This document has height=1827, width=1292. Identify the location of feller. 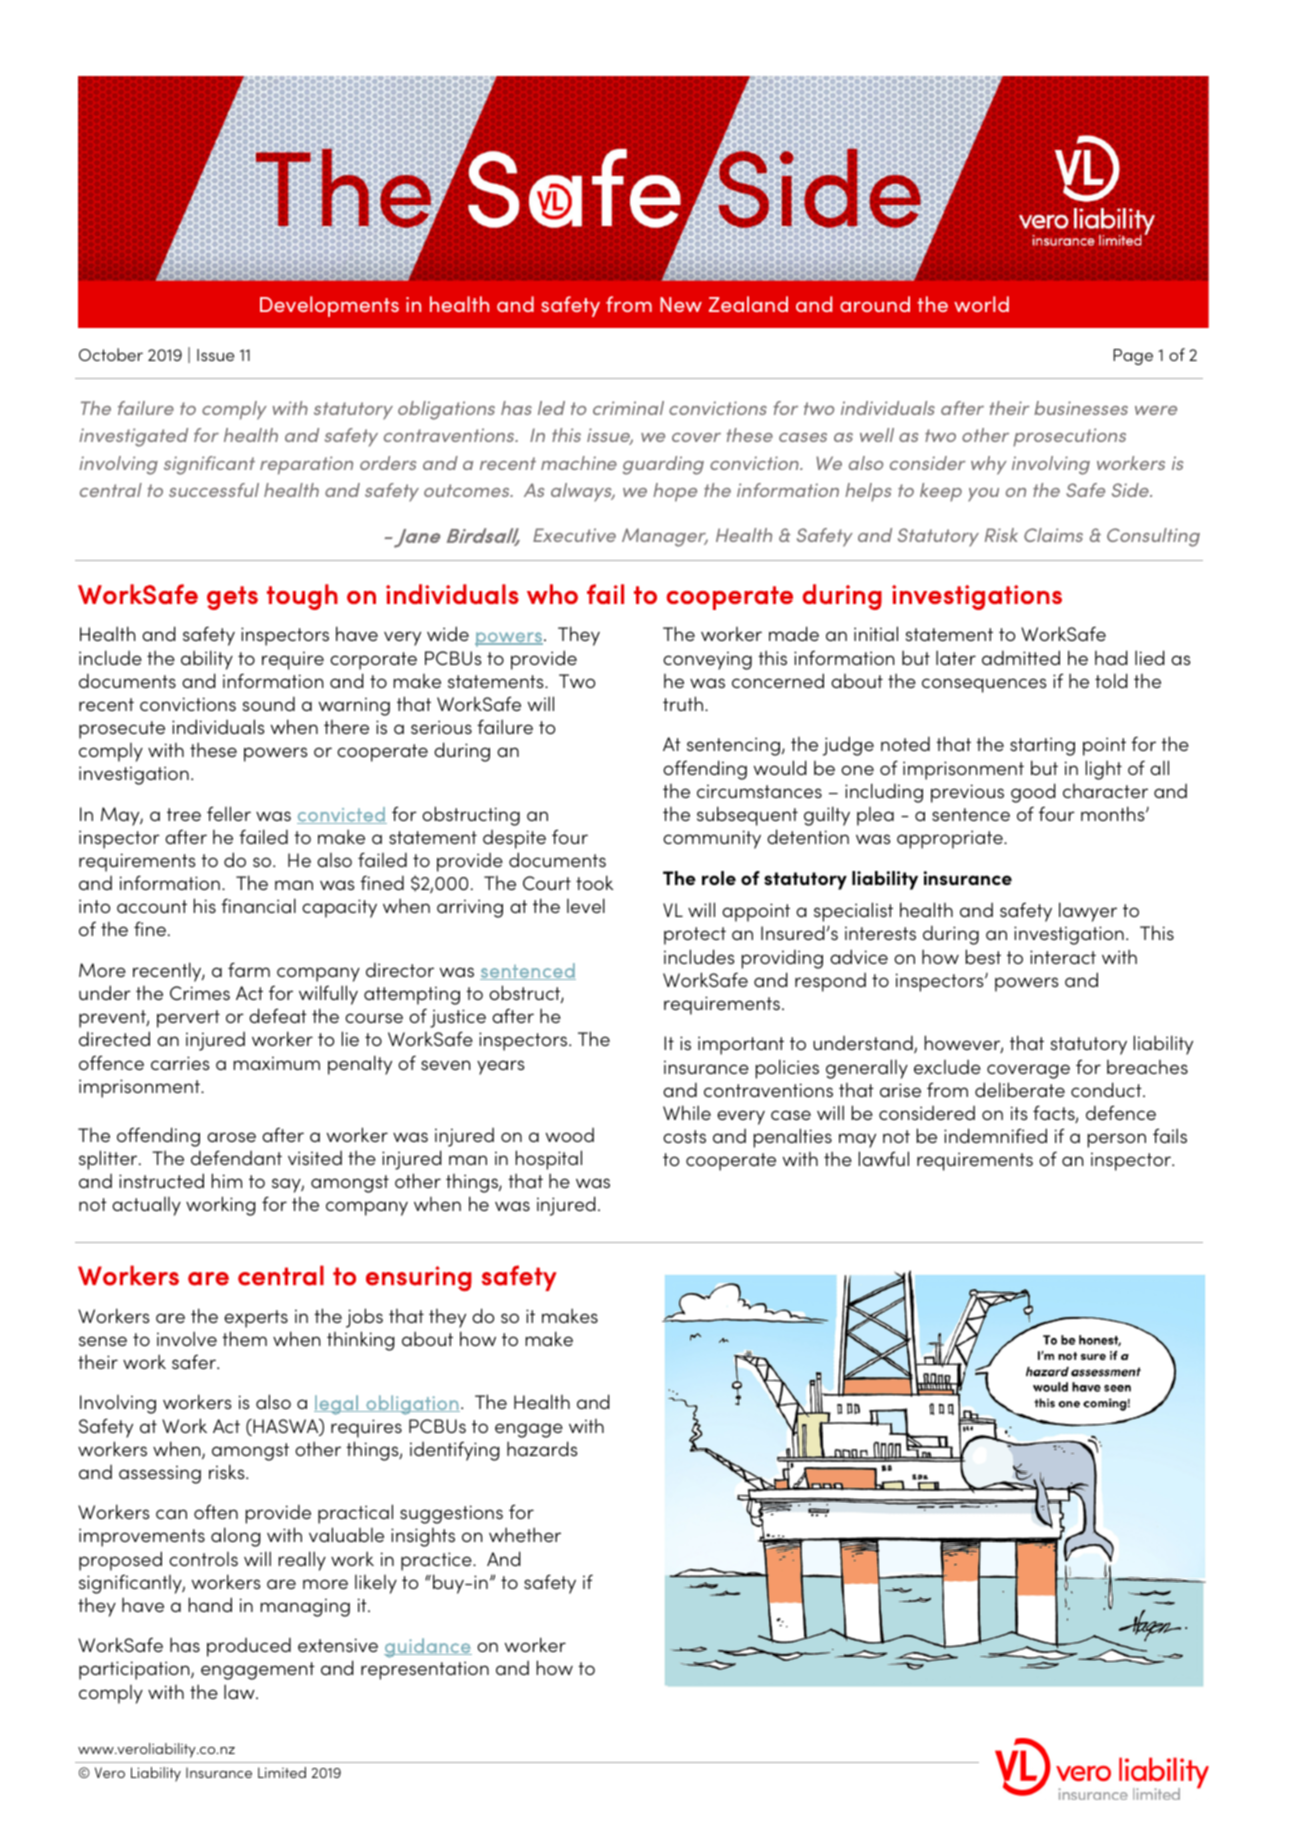
(229, 813).
